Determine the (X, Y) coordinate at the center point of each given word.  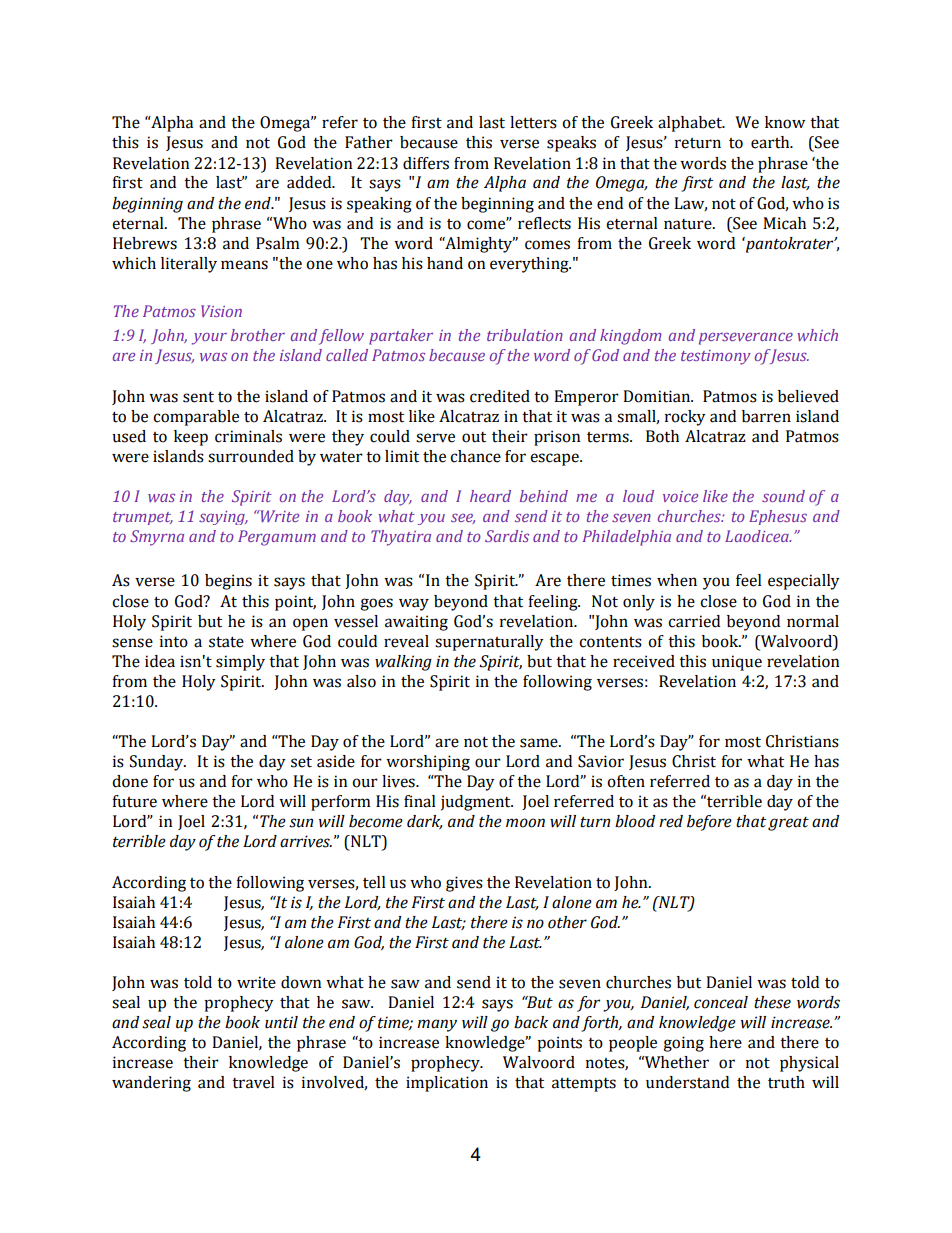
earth (771, 142)
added (310, 182)
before (709, 823)
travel (253, 1082)
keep (191, 438)
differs (426, 163)
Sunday (158, 763)
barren (766, 416)
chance (475, 456)
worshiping (428, 763)
